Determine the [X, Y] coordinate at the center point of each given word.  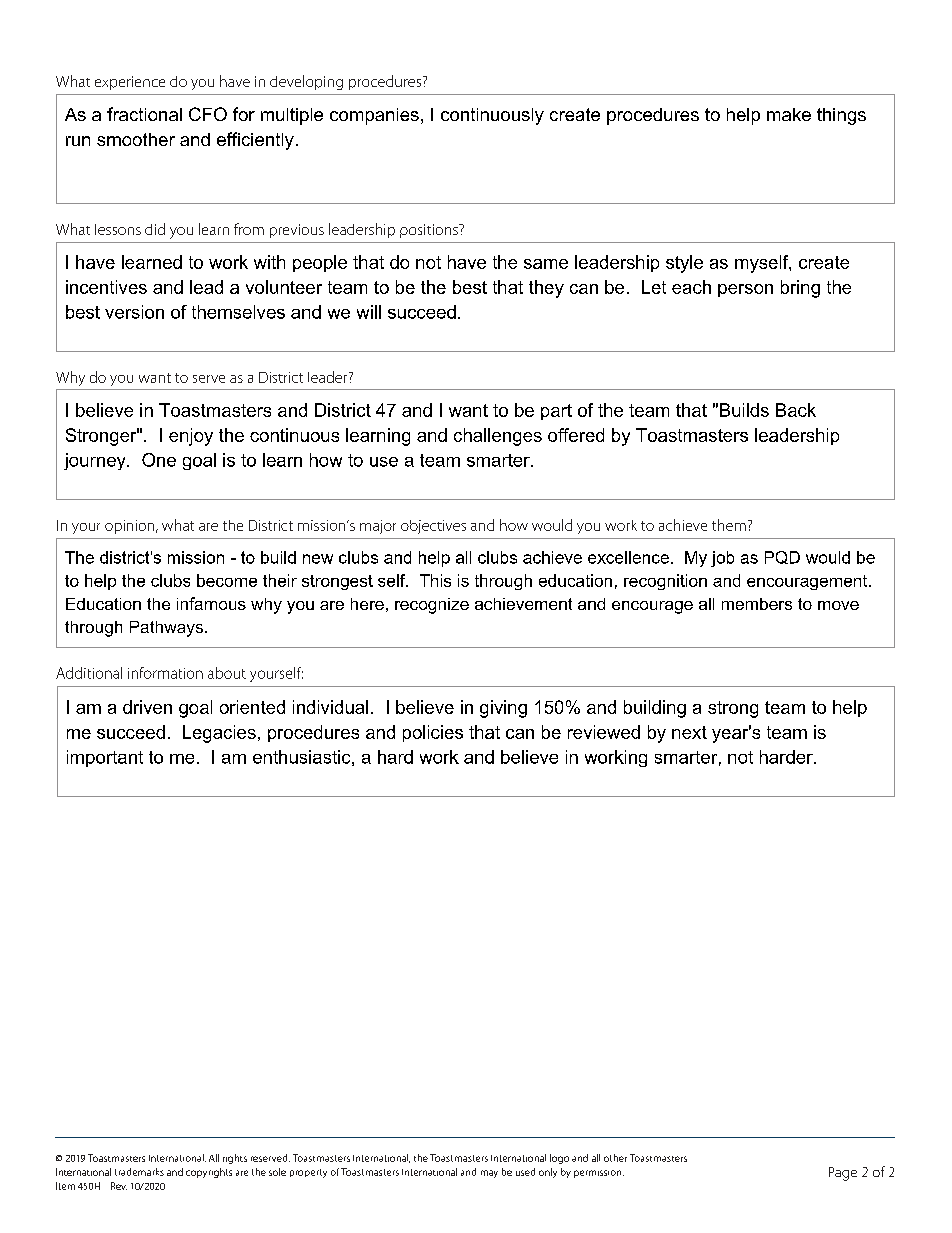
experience [130, 83]
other [615, 1158]
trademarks [139, 1172]
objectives [433, 527]
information [165, 673]
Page [843, 1174]
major [378, 527]
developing [306, 82]
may [489, 1174]
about [227, 673]
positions [430, 231]
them [729, 525]
